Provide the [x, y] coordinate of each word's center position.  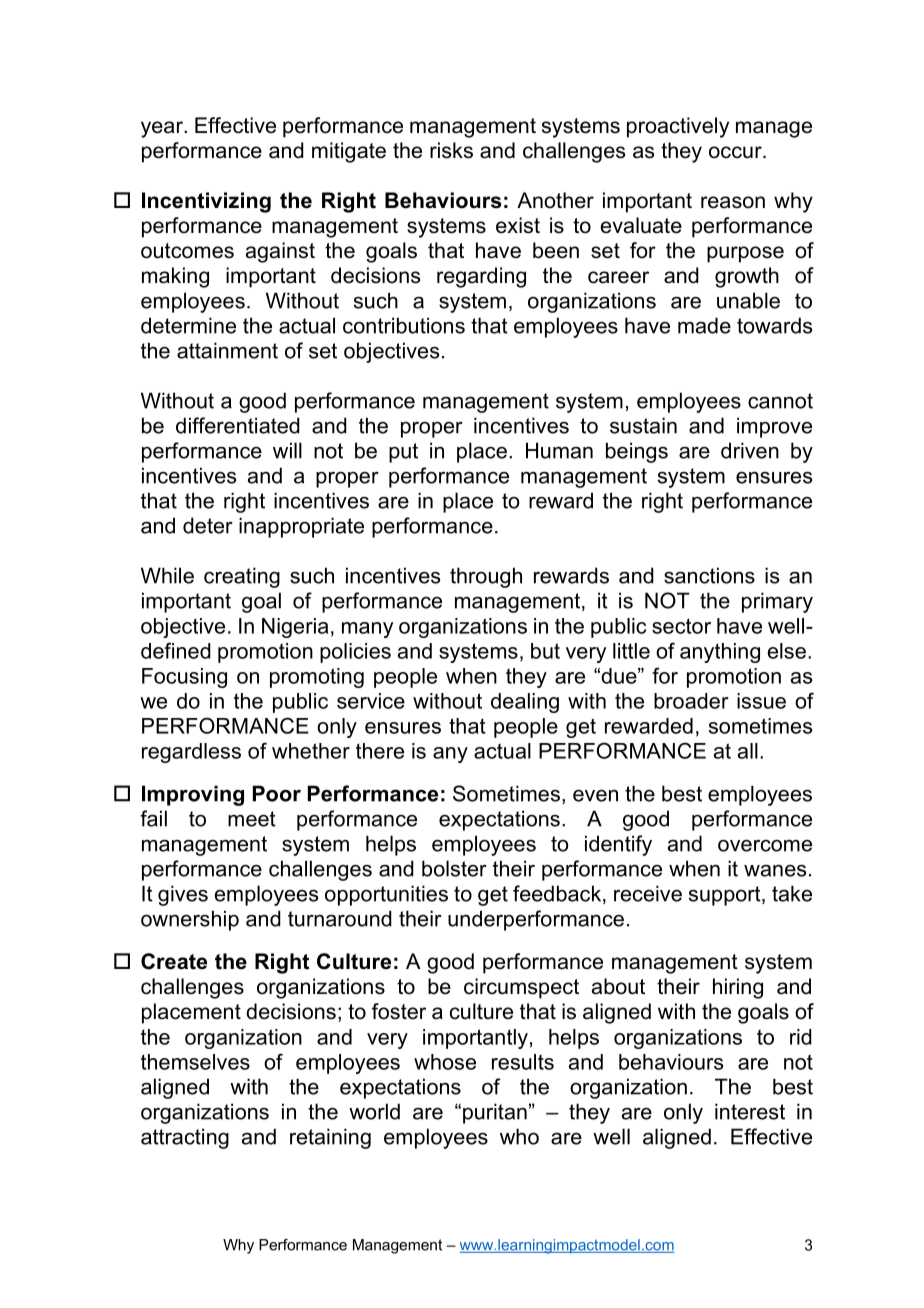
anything [720, 653]
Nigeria [295, 628]
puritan [495, 1113]
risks [451, 150]
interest [750, 1111]
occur [736, 152]
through [486, 577]
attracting [185, 1138]
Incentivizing [206, 202]
